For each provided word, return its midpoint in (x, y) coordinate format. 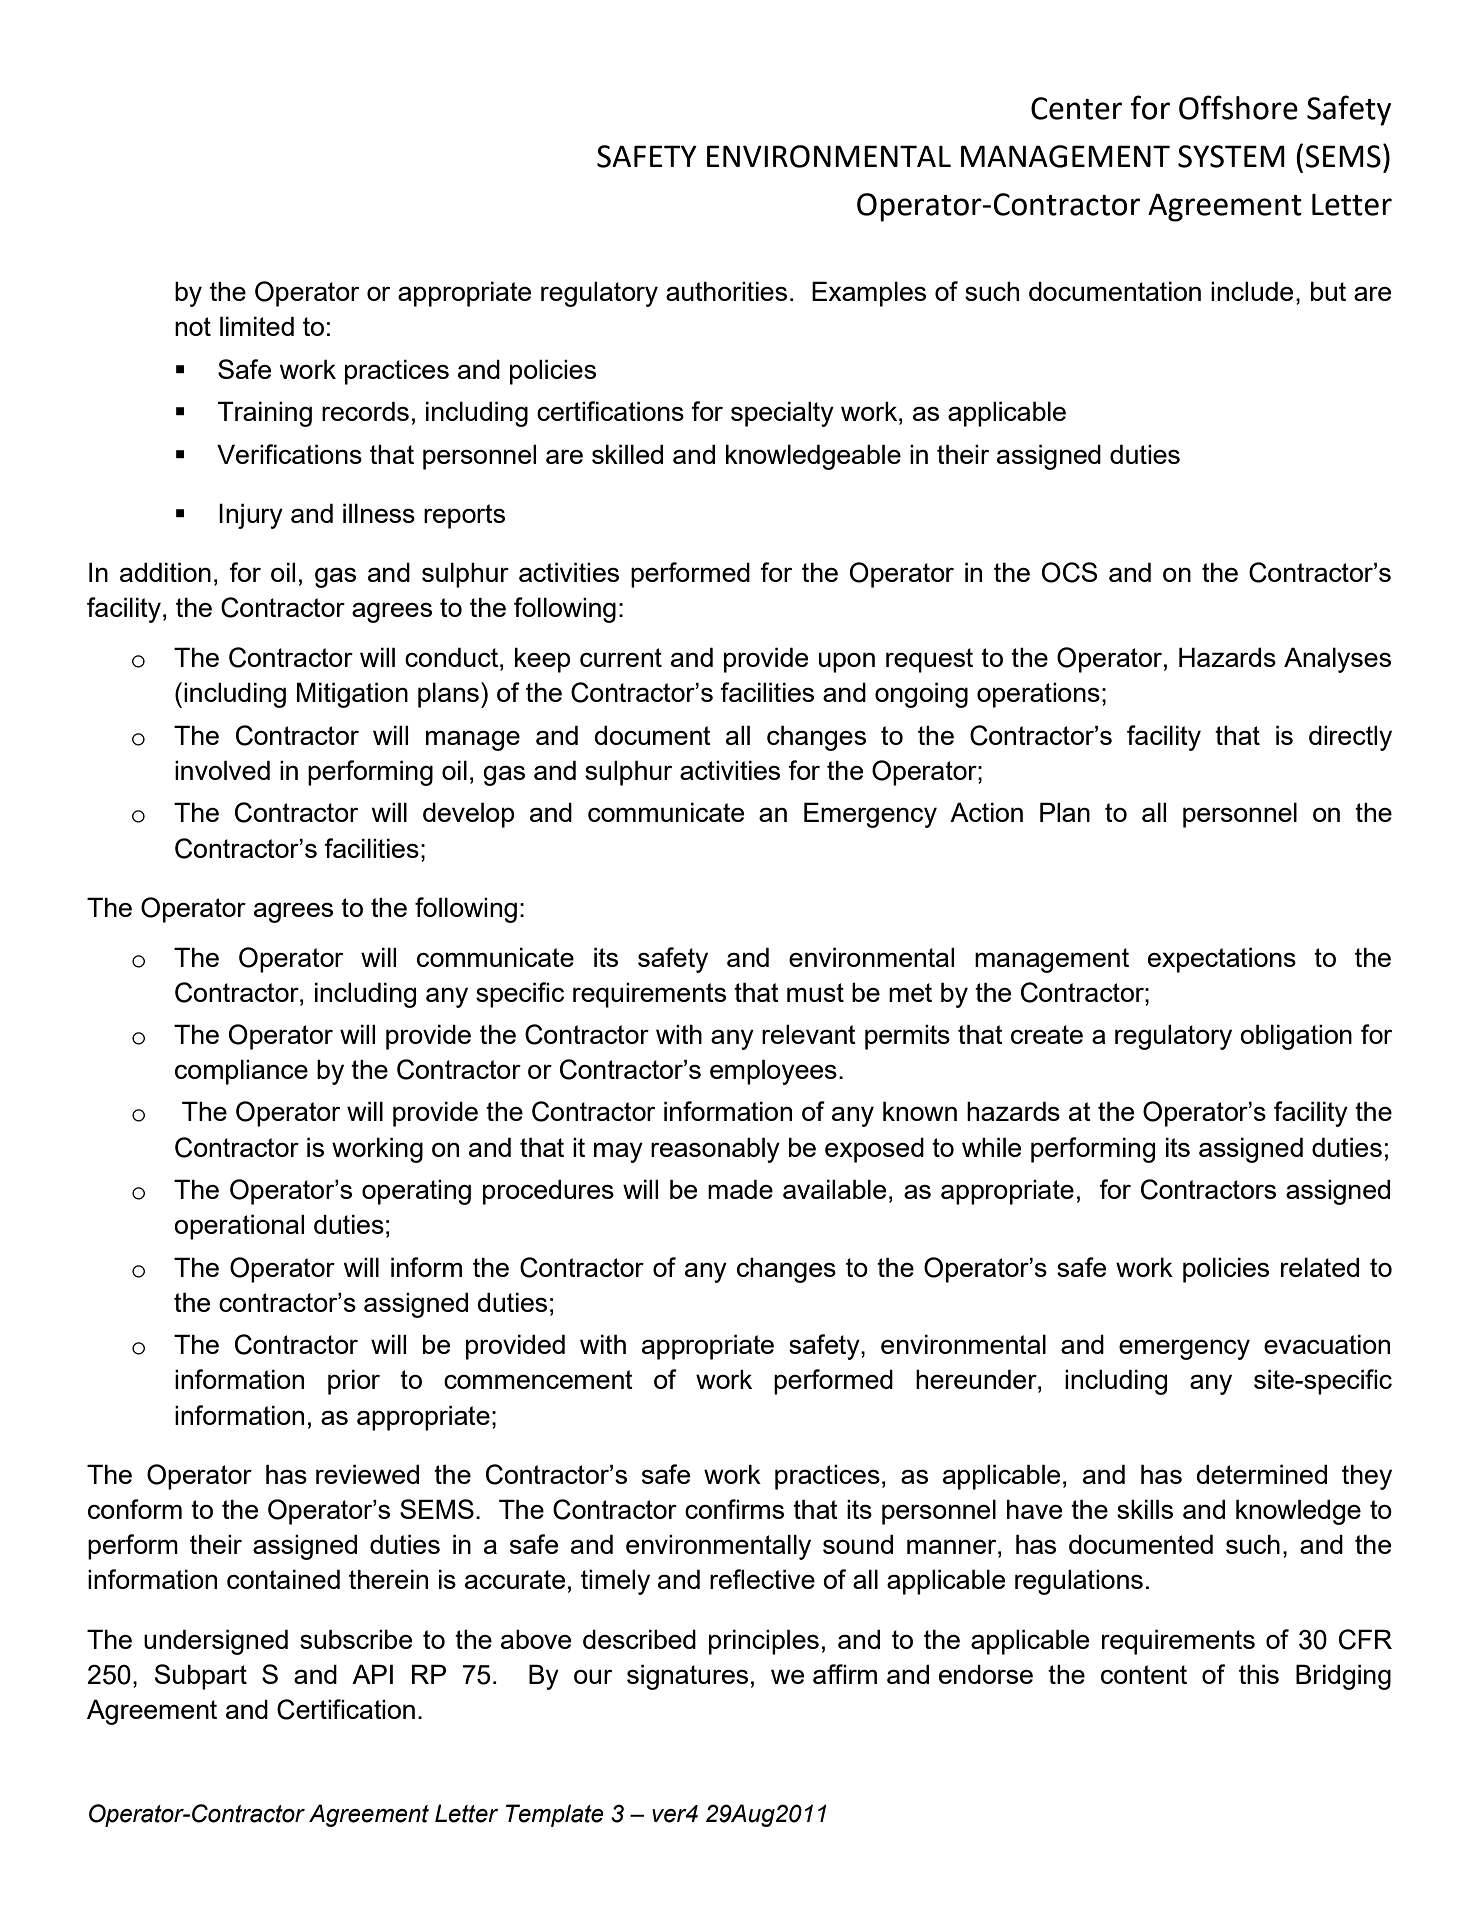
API (372, 1674)
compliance (241, 1072)
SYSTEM (1231, 156)
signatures (687, 1677)
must (815, 992)
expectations (1222, 960)
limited (257, 326)
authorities (726, 291)
